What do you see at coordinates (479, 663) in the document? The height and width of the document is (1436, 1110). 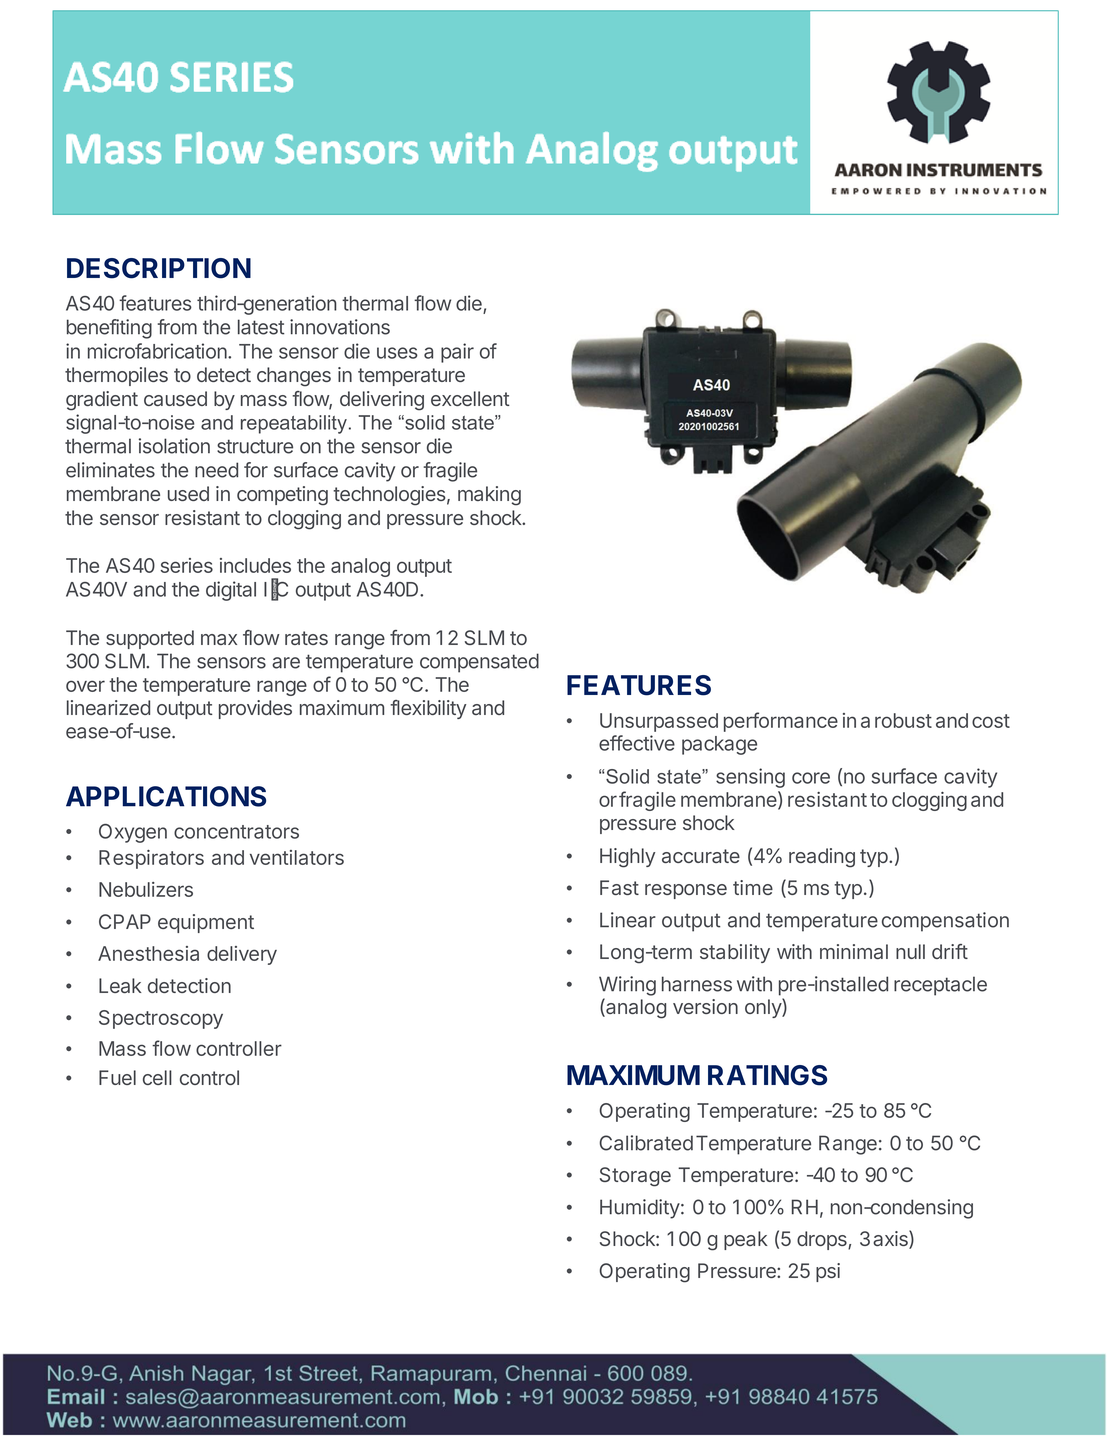 I see `compensated` at bounding box center [479, 663].
